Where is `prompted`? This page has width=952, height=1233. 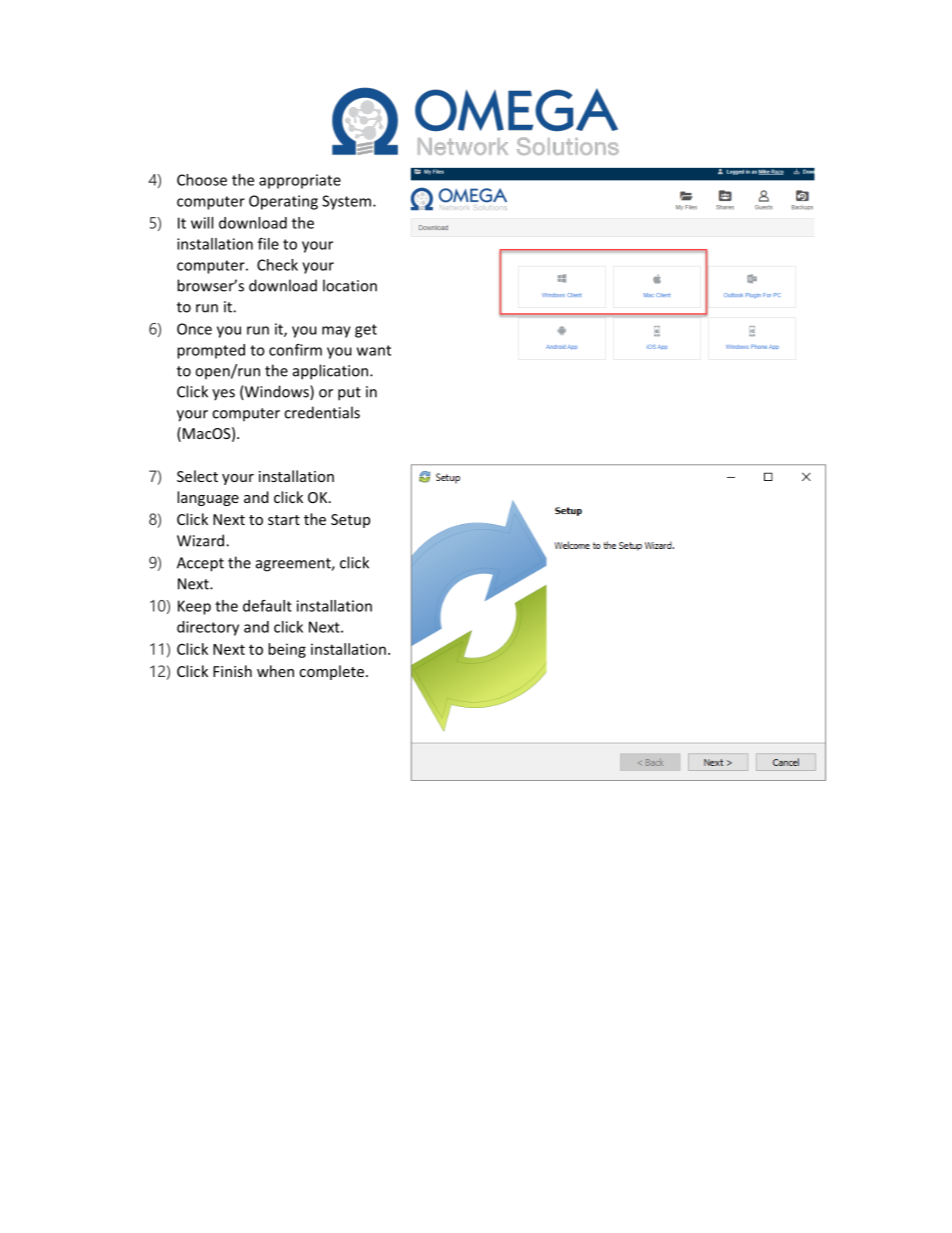 prompted is located at coordinates (211, 351).
